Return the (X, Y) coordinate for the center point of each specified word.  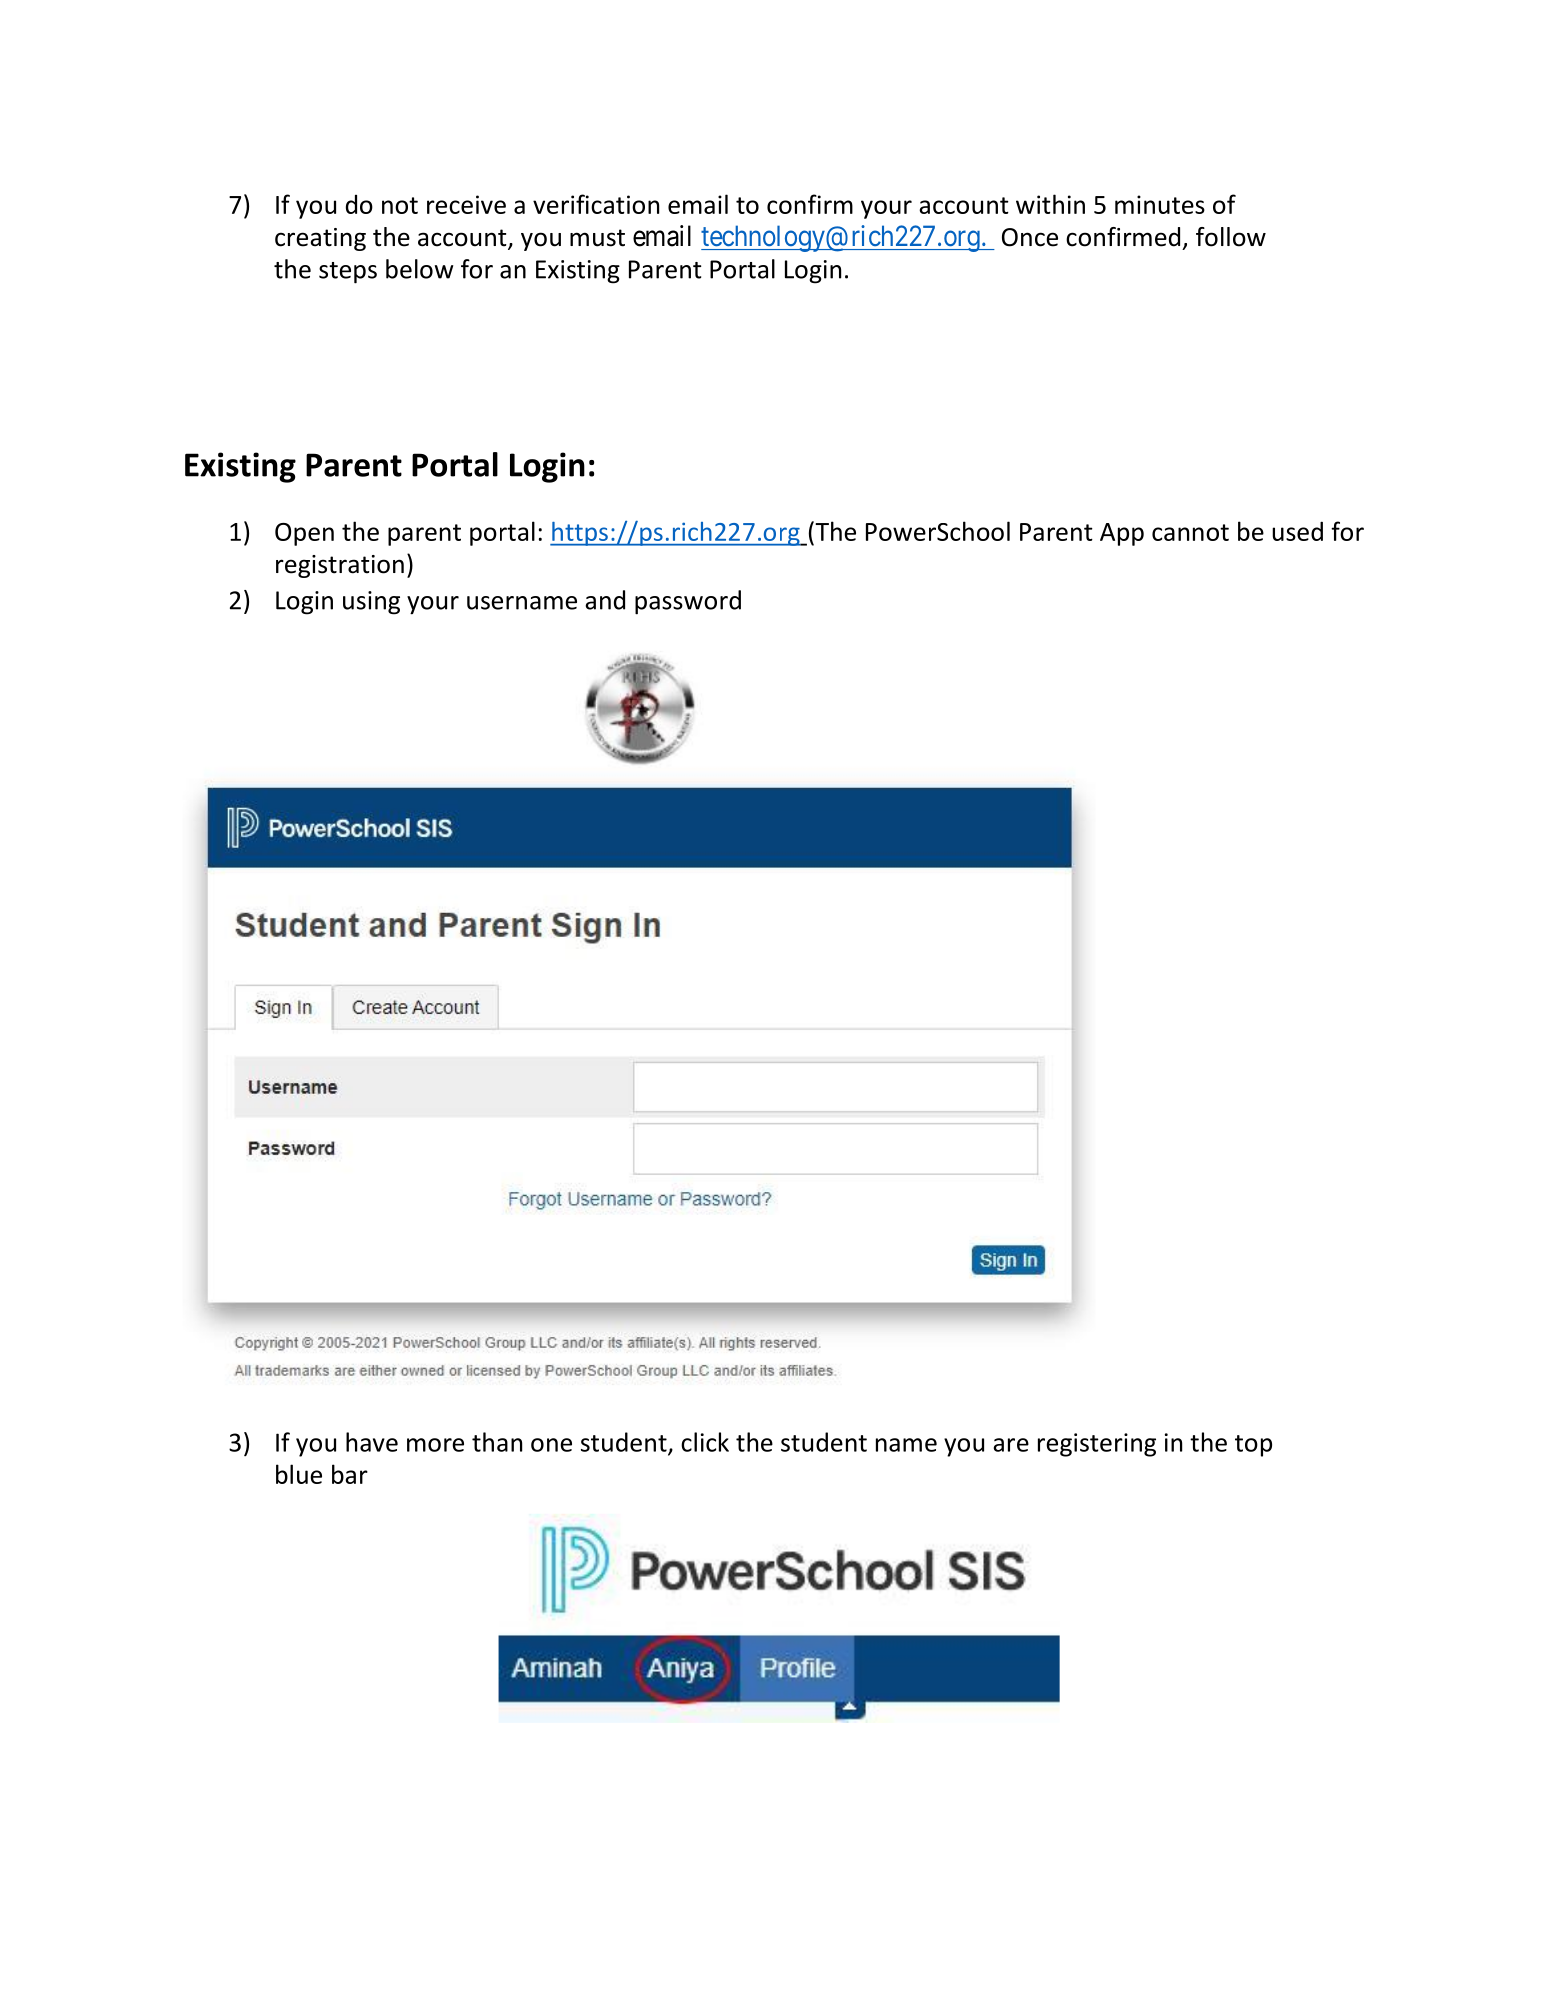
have (372, 1442)
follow (1231, 237)
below (419, 269)
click (705, 1442)
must (597, 238)
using (371, 603)
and (605, 600)
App (1122, 534)
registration (340, 566)
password (688, 602)
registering (1097, 1445)
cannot (1190, 532)
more (435, 1445)
